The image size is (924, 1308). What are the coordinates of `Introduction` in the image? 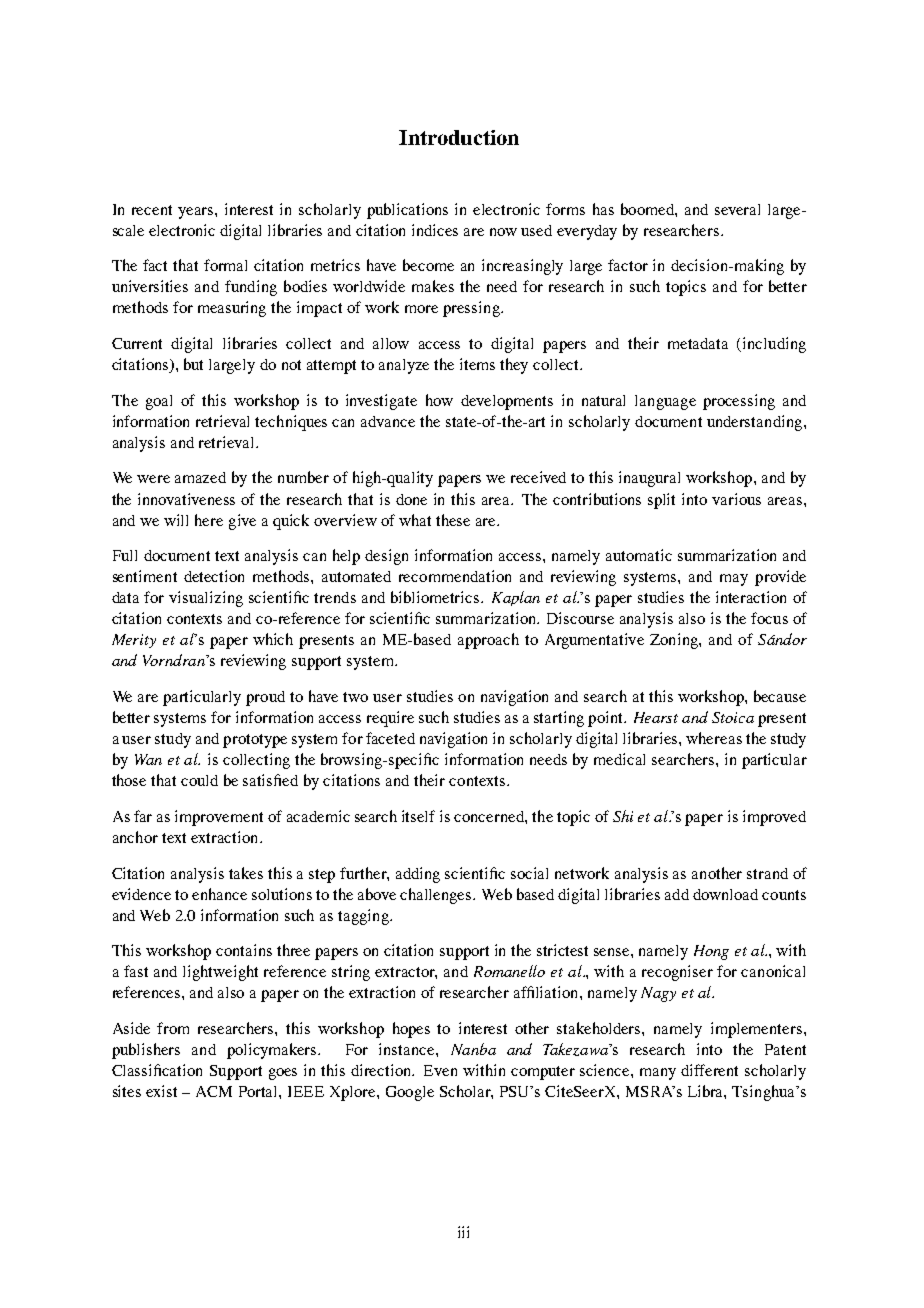 It's located at (459, 137).
